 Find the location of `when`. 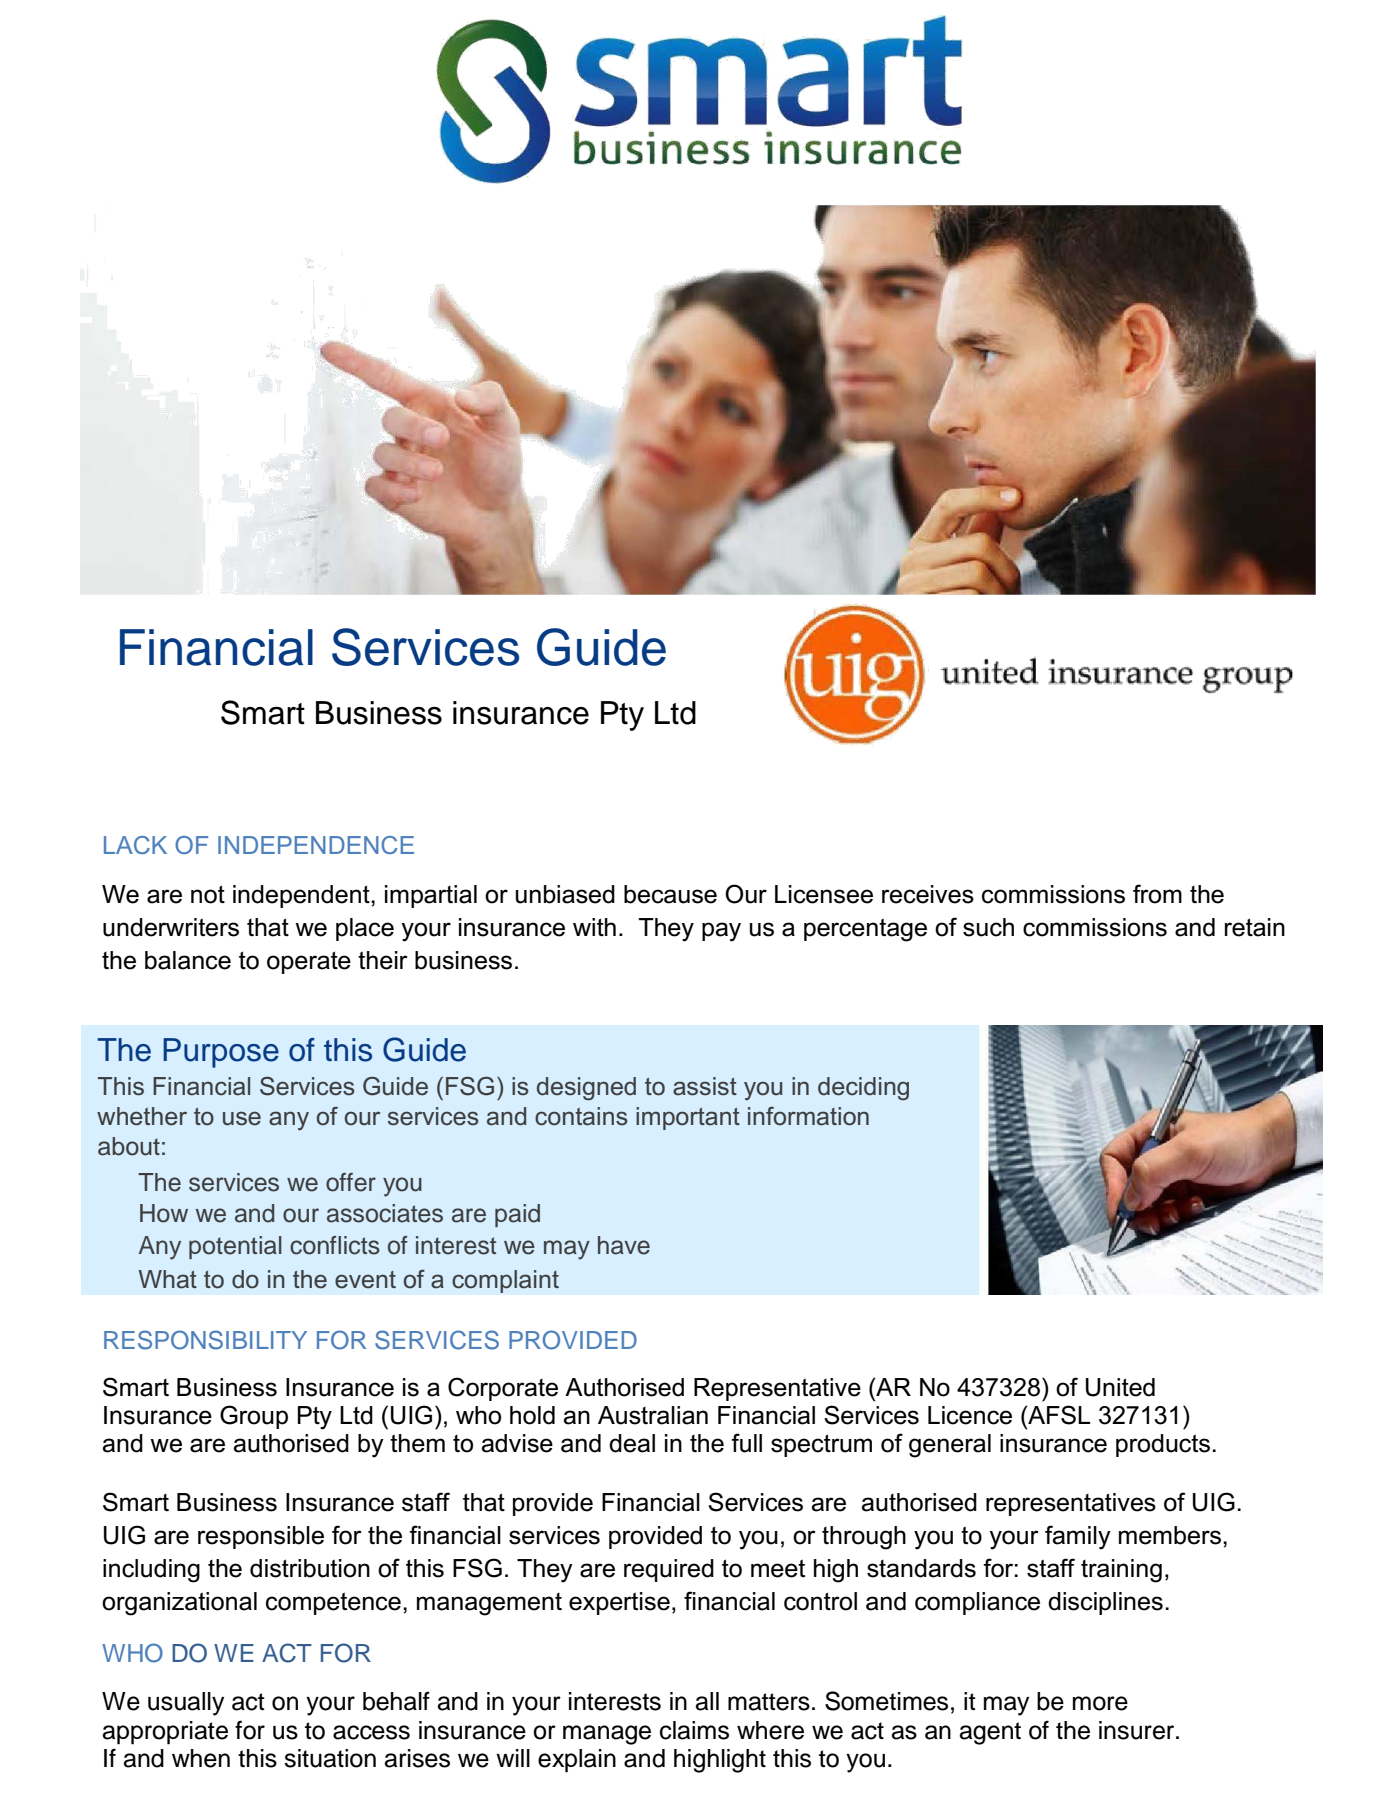

when is located at coordinates (201, 1758).
